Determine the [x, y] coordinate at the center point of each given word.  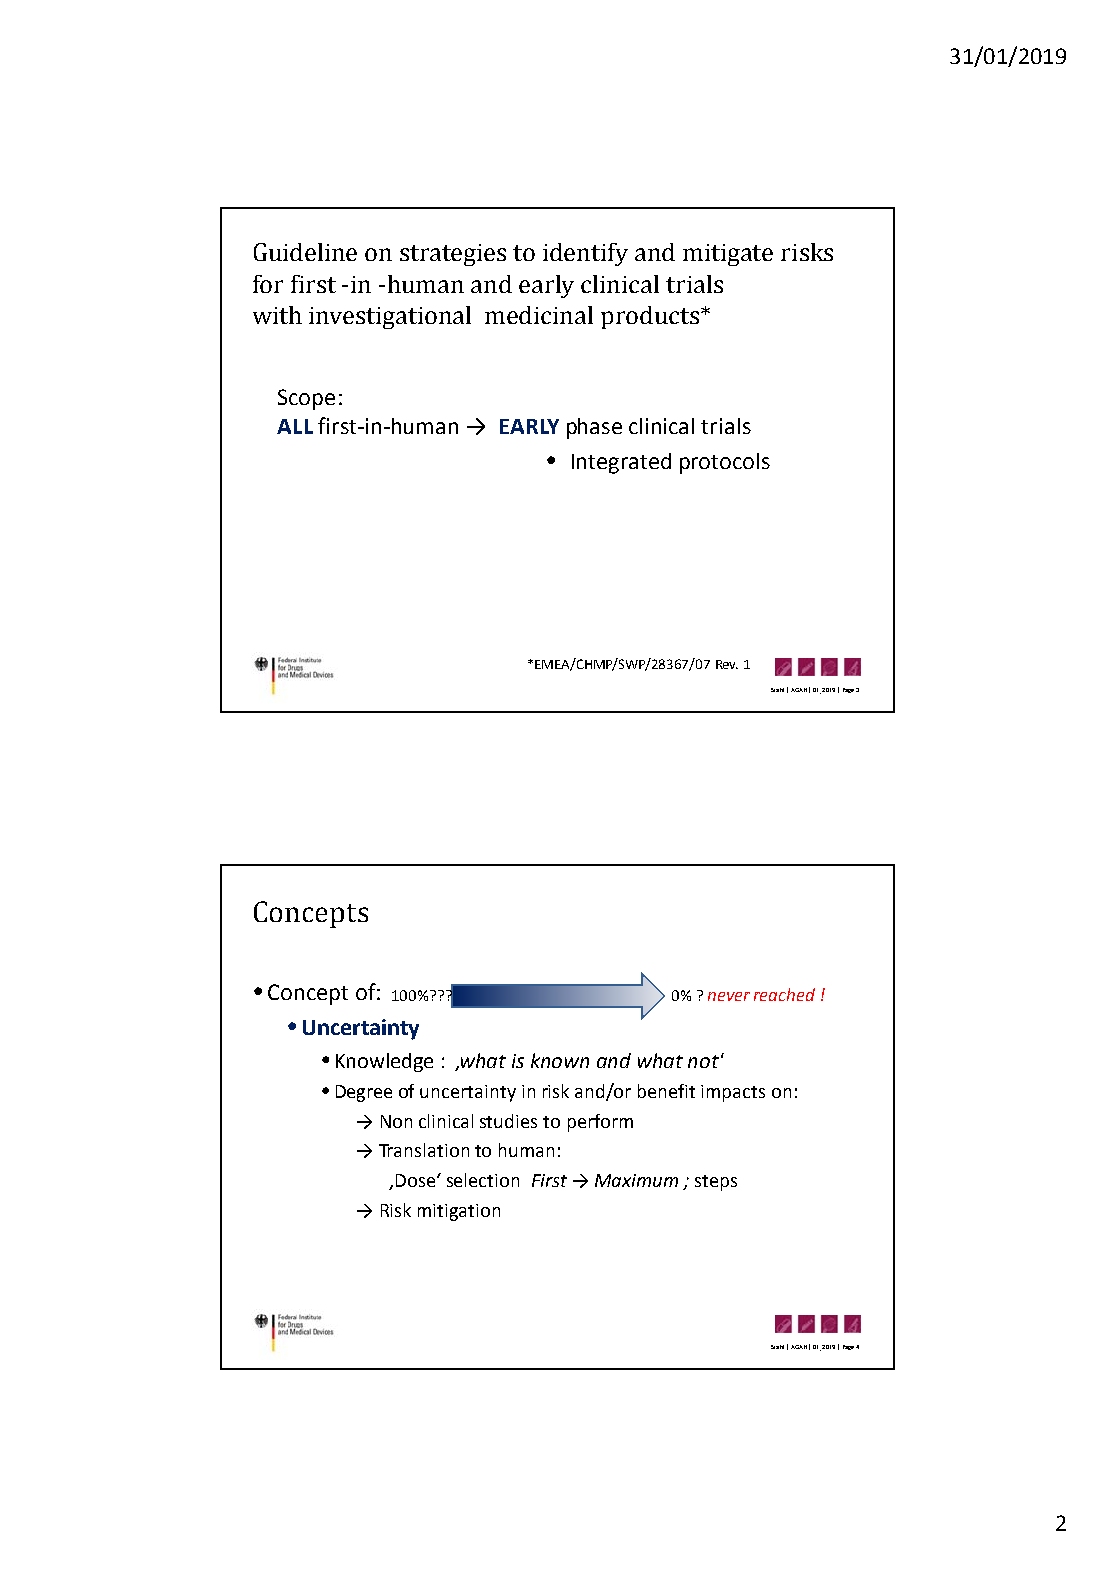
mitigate [728, 255]
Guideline [305, 252]
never [729, 996]
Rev [727, 664]
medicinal [539, 315]
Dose [417, 1180]
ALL [295, 426]
